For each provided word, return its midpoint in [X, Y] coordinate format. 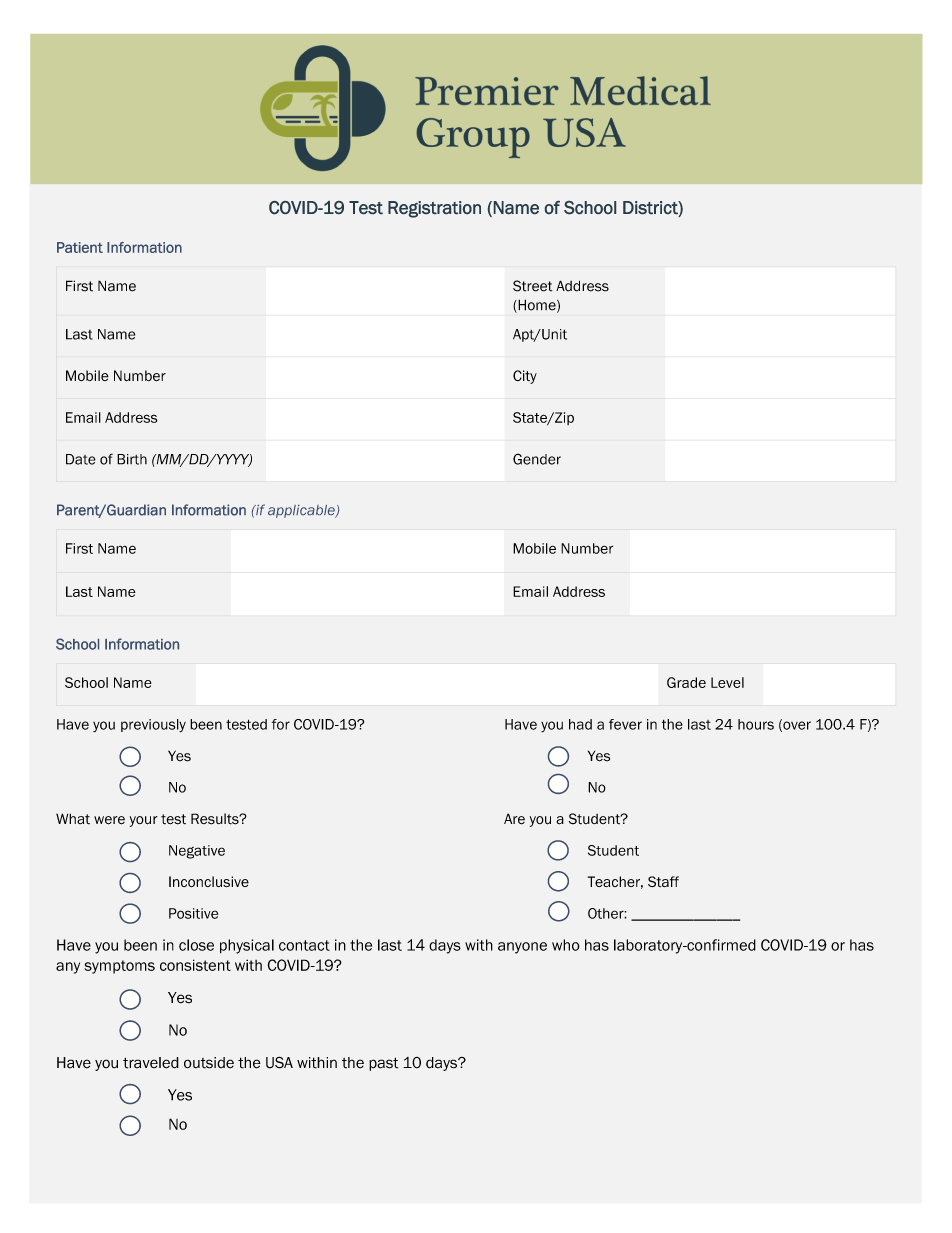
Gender [537, 459]
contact [304, 945]
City [525, 377]
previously [153, 726]
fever [625, 724]
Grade [686, 682]
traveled [151, 1063]
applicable [302, 511]
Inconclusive [209, 881]
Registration [434, 209]
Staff [663, 881]
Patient [80, 247]
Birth [132, 459]
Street [532, 286]
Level [727, 682]
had [580, 724]
